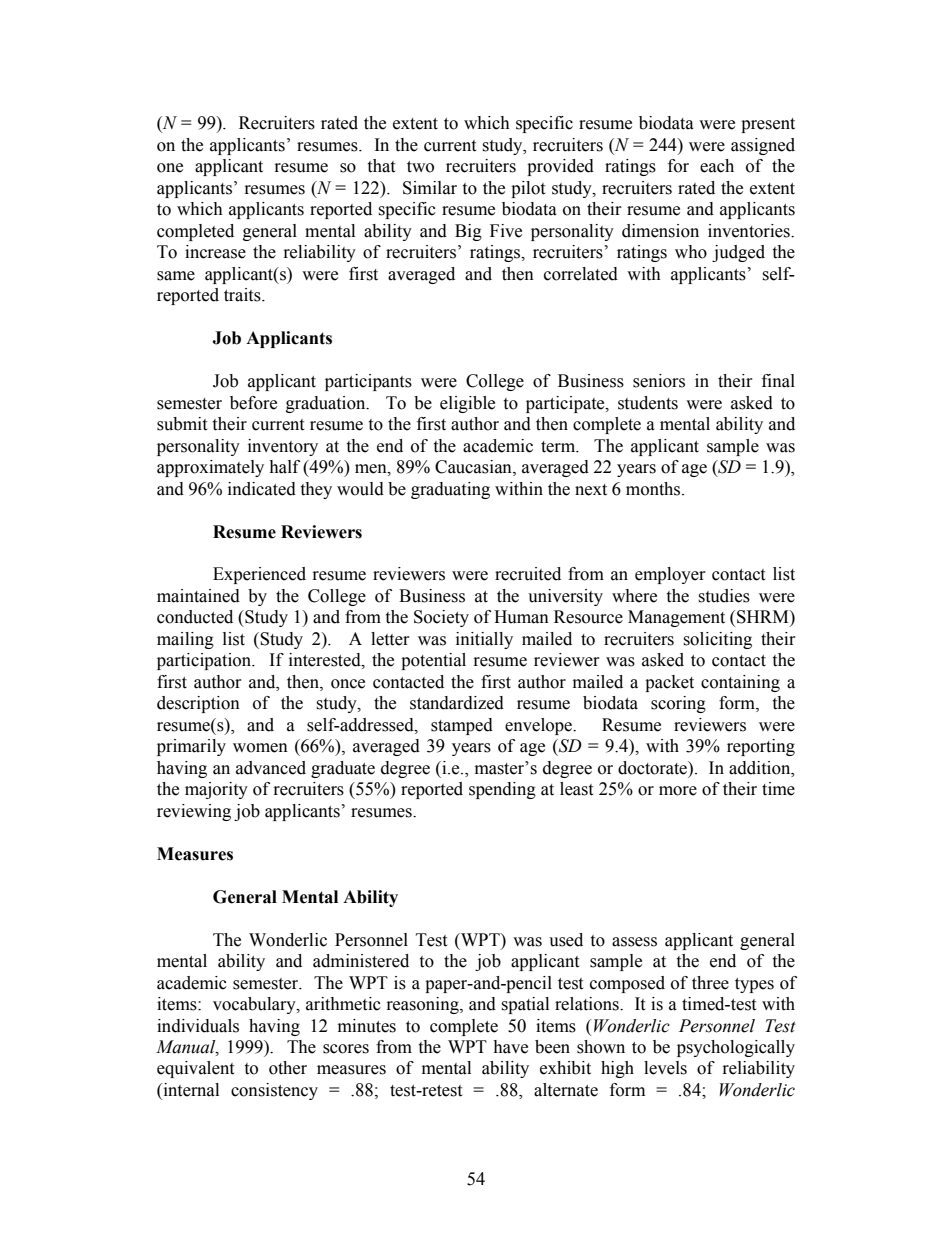 This page has height=1233, width=952. I want to click on Experienced, so click(259, 575).
